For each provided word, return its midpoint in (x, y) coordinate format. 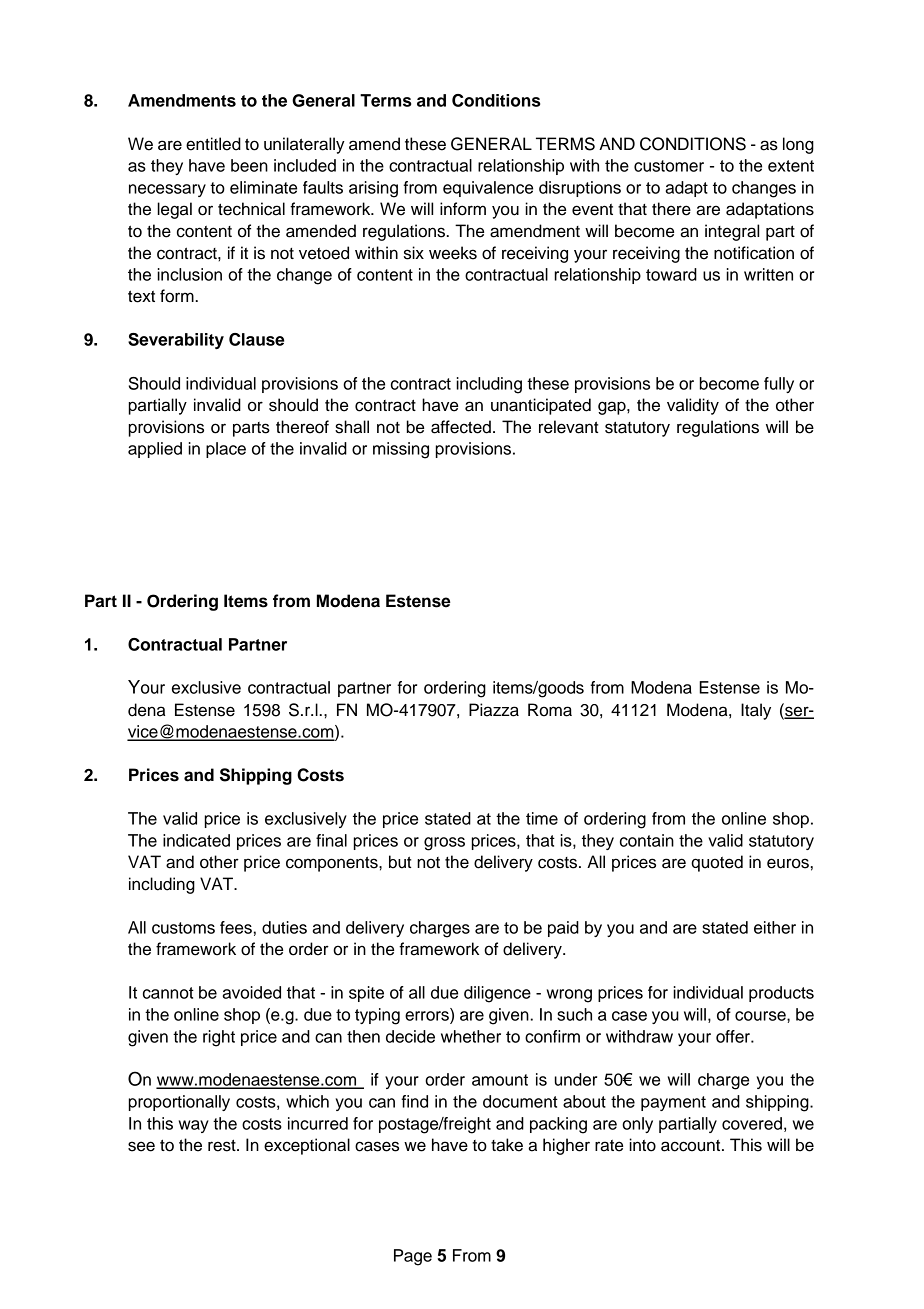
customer (669, 166)
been (249, 165)
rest (223, 1145)
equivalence (488, 189)
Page (413, 1257)
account (692, 1146)
